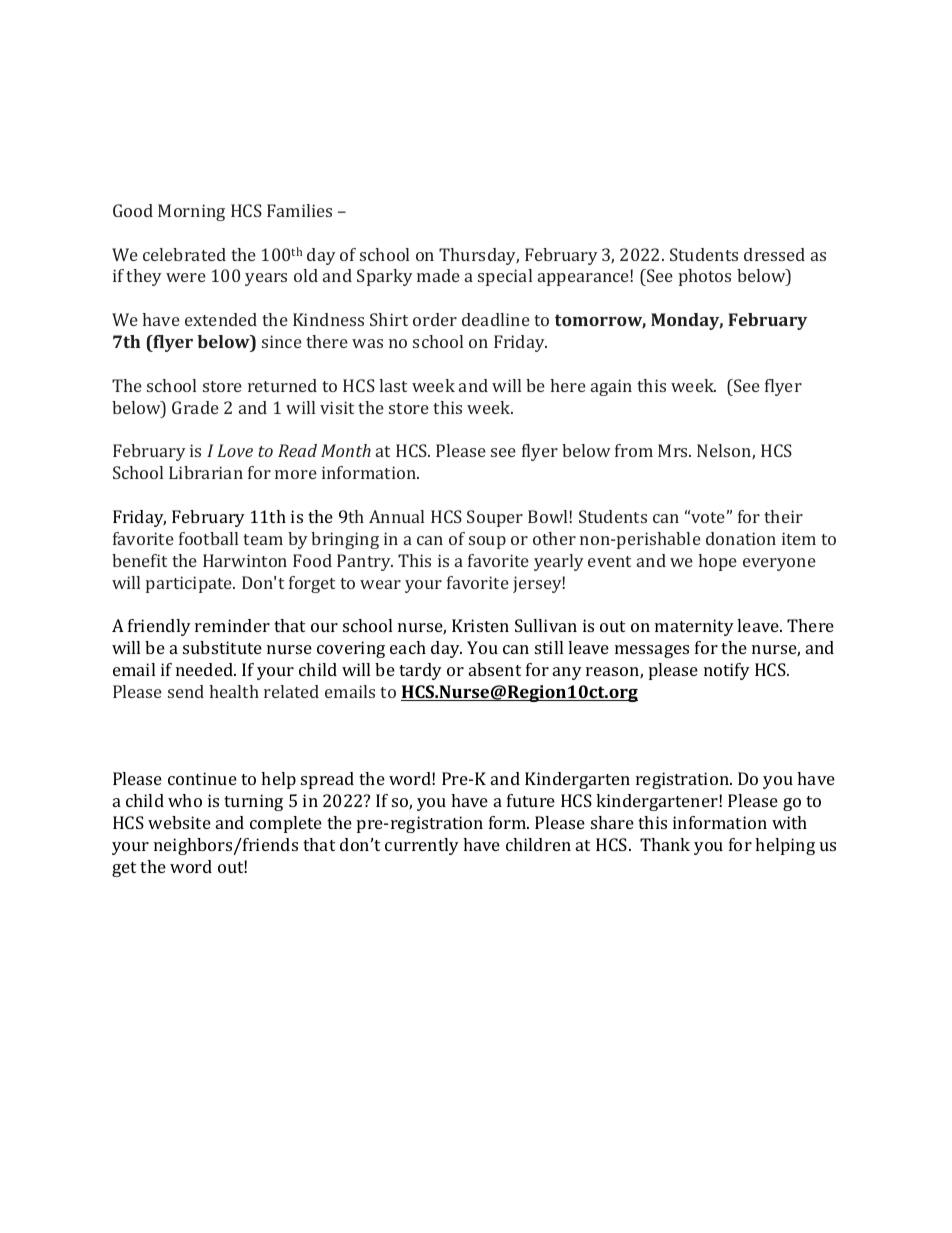  What do you see at coordinates (422, 846) in the document?
I see `currently` at bounding box center [422, 846].
